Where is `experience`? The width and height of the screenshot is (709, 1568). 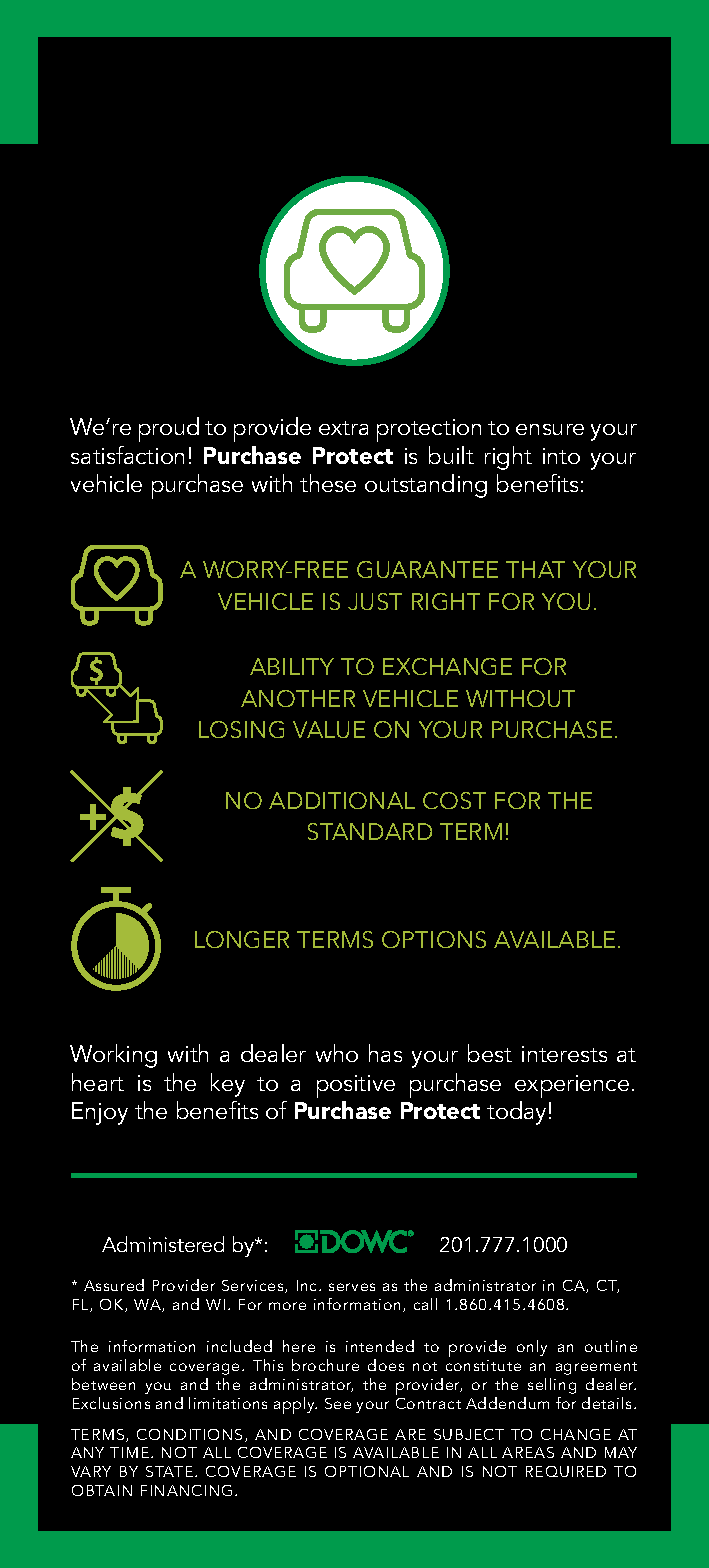
experience is located at coordinates (572, 1086).
